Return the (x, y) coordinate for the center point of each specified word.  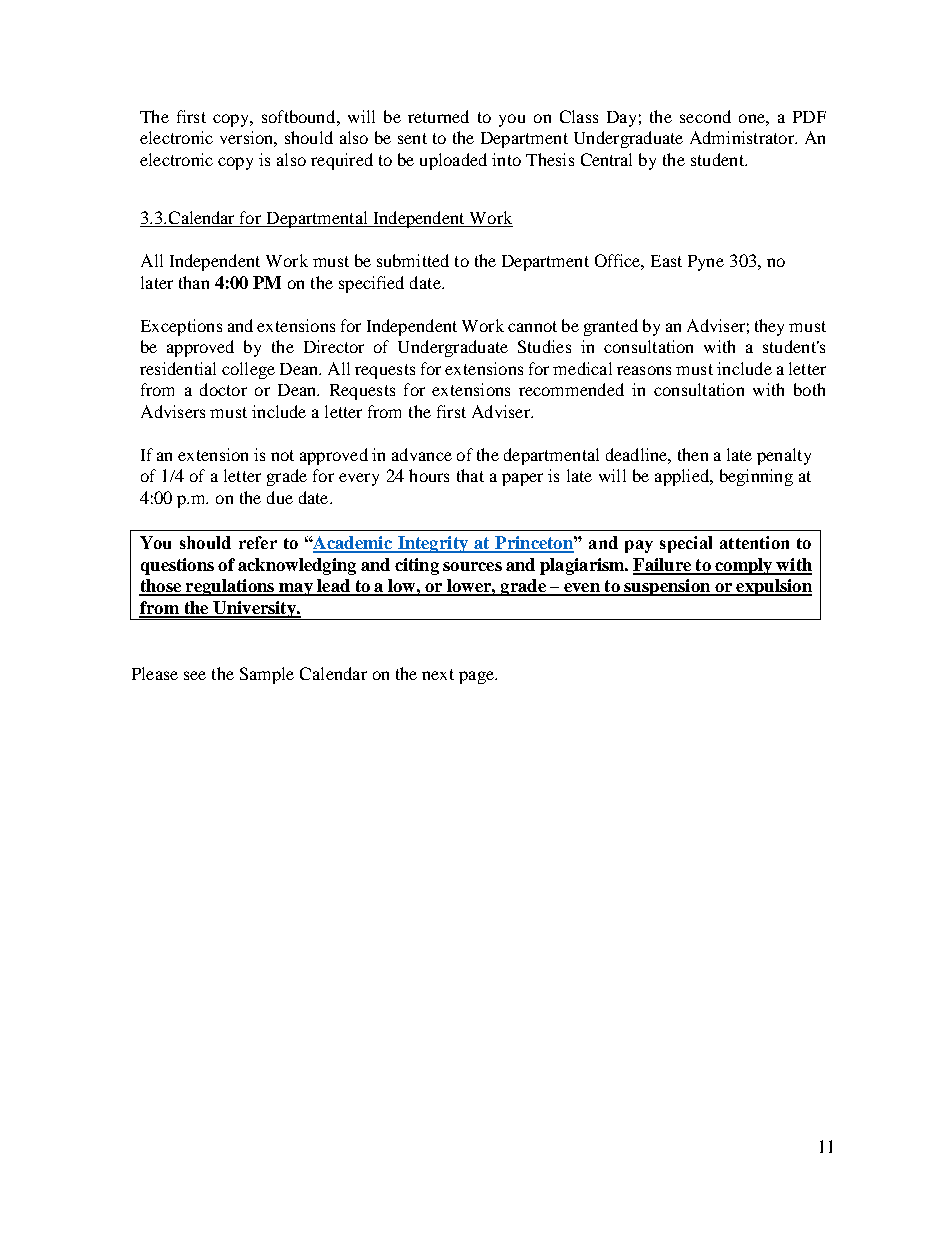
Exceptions (181, 327)
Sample (267, 675)
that (470, 475)
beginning (756, 477)
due (280, 497)
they (769, 327)
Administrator (743, 137)
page (477, 677)
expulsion (773, 587)
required (342, 161)
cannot (532, 326)
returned (438, 116)
